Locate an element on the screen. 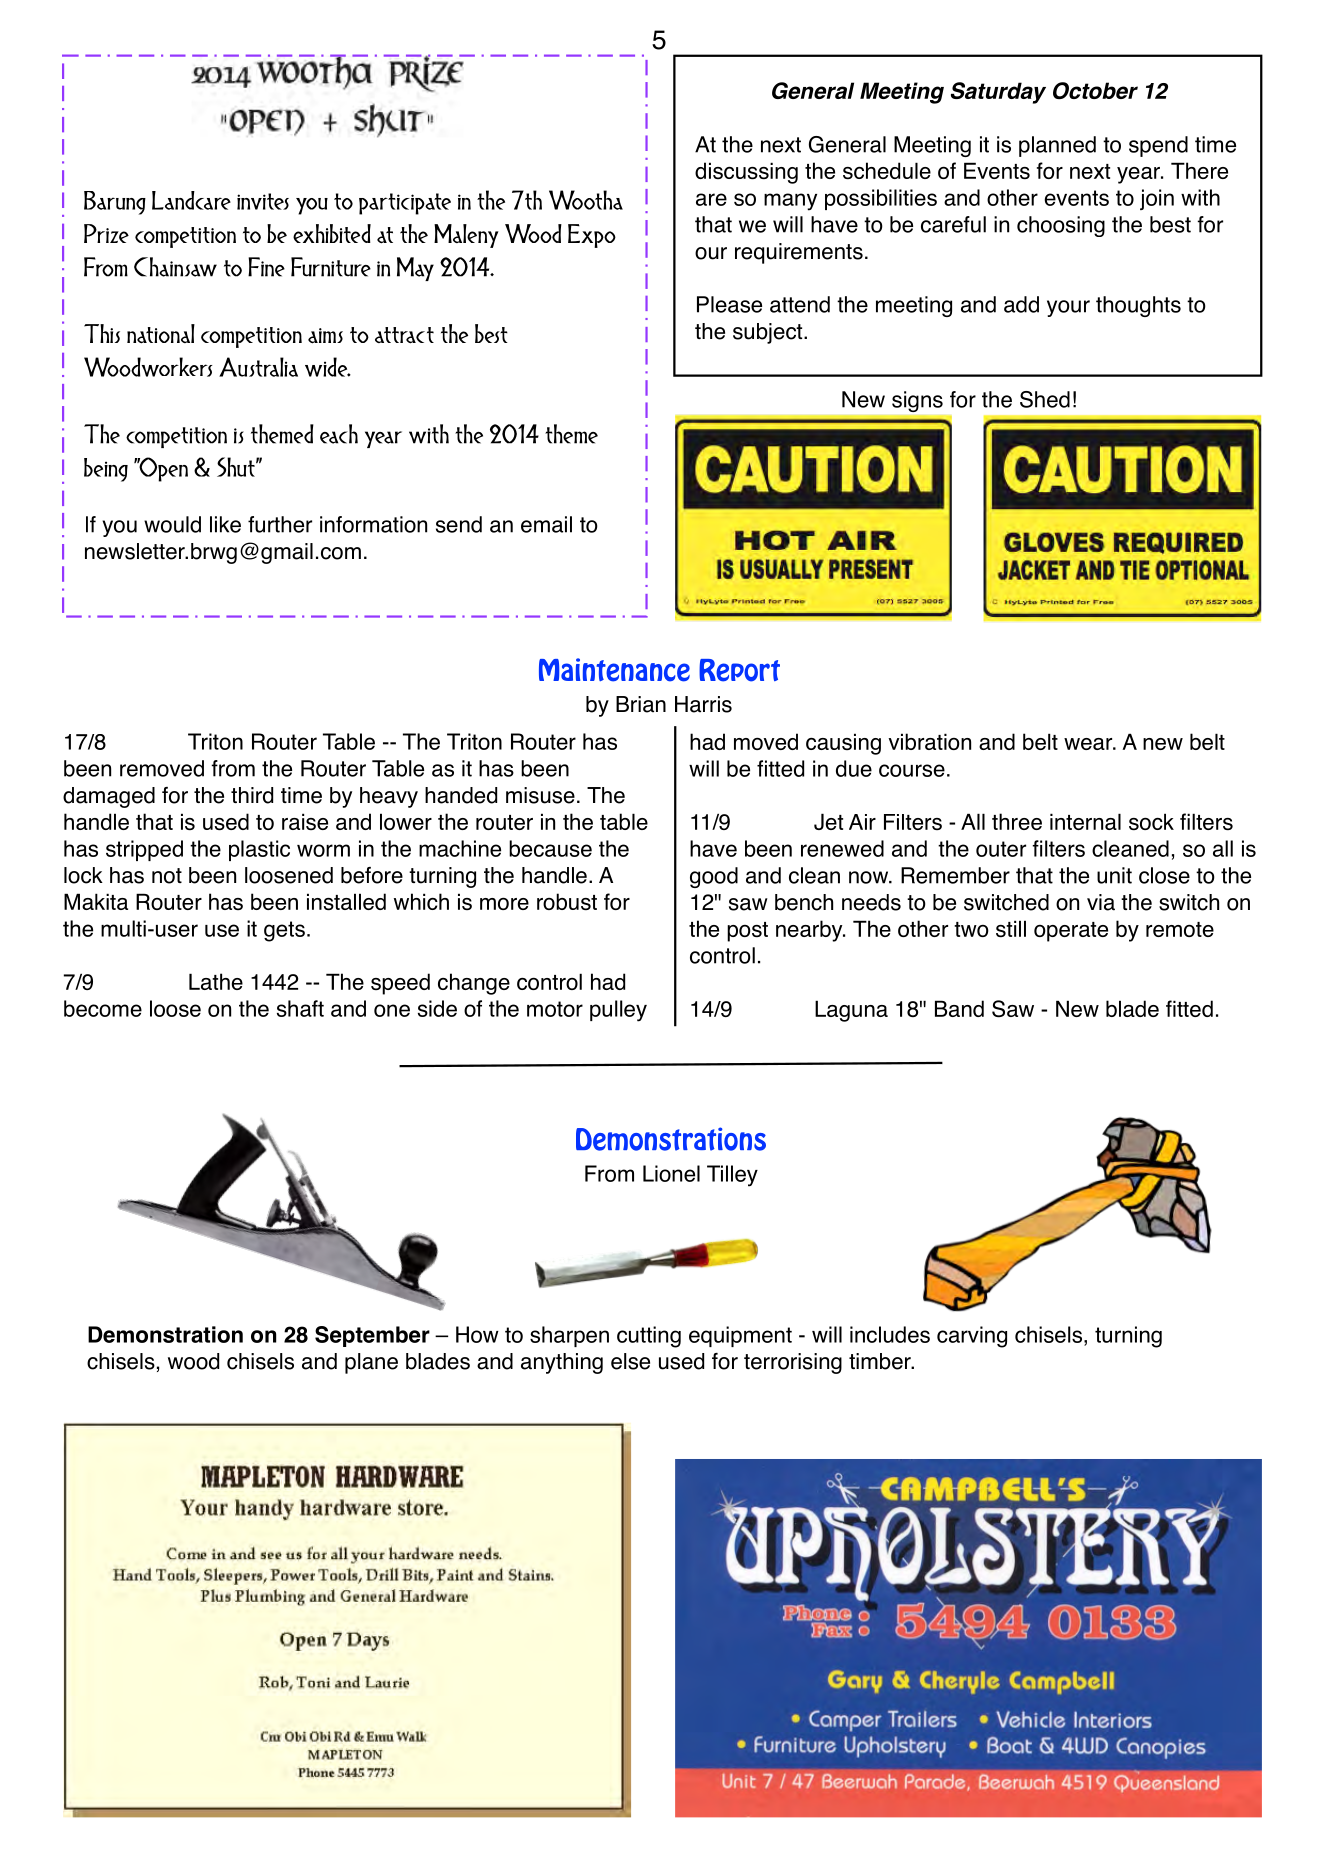 The width and height of the screenshot is (1325, 1873). cutting is located at coordinates (649, 1337).
